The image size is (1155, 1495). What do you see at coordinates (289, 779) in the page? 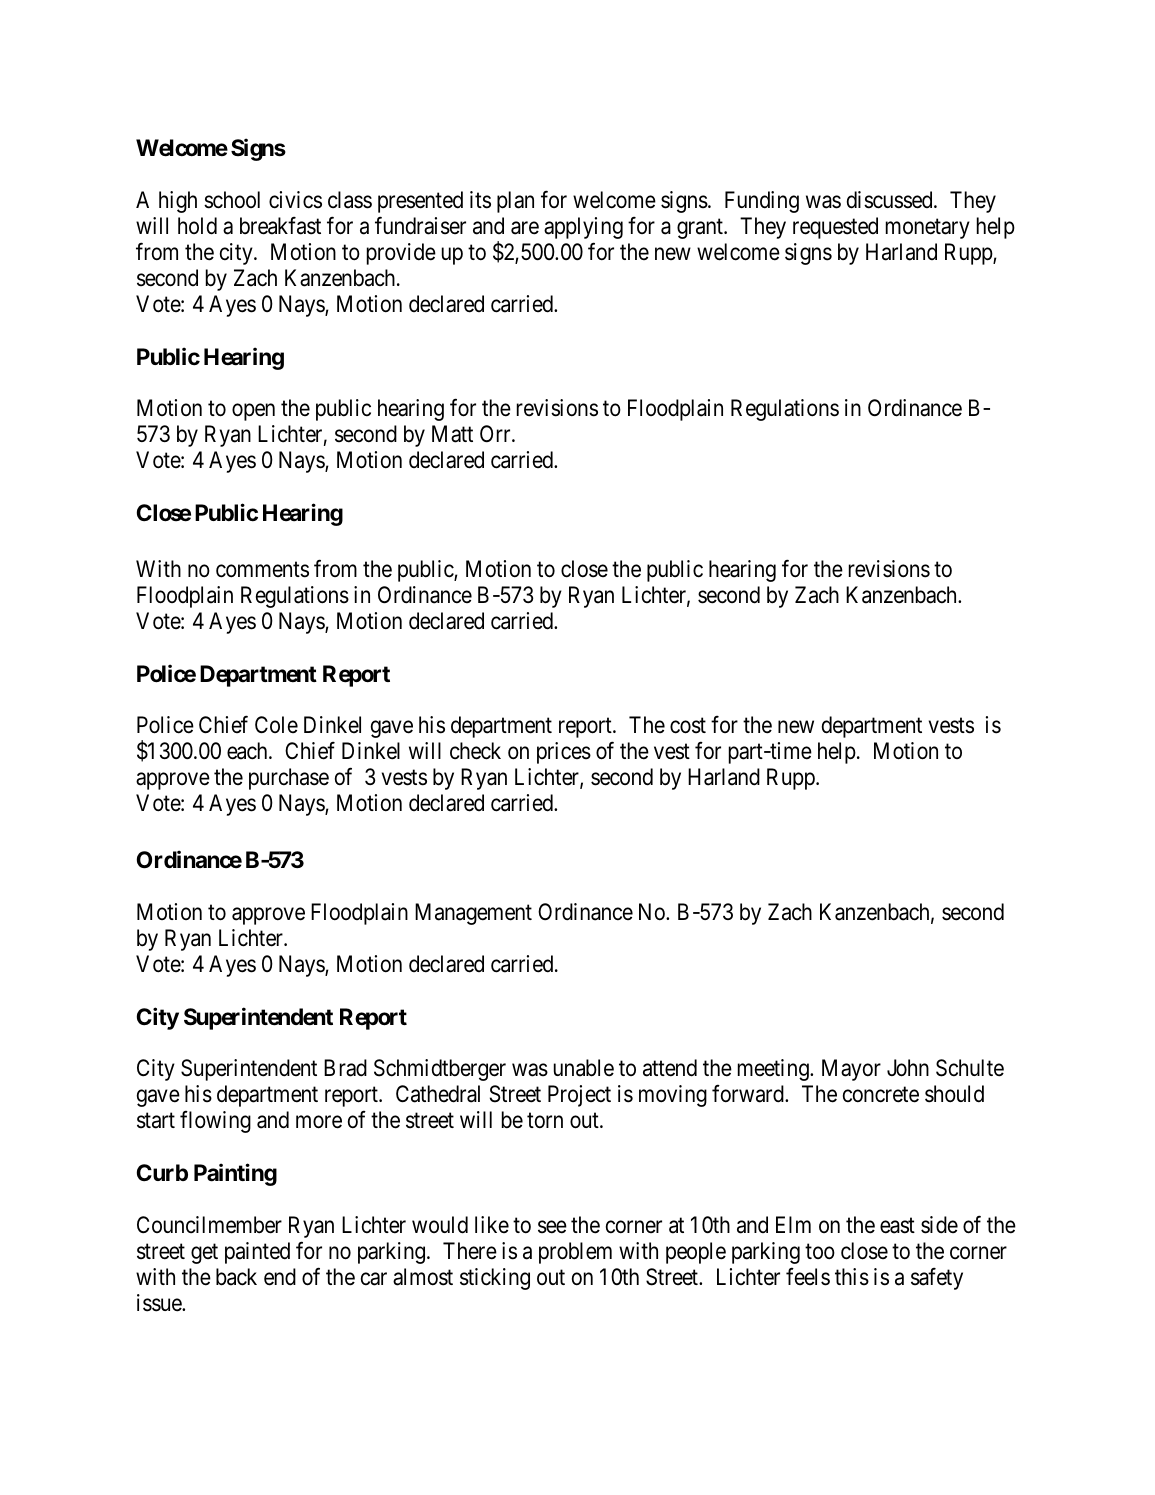
I see `purchase` at bounding box center [289, 779].
